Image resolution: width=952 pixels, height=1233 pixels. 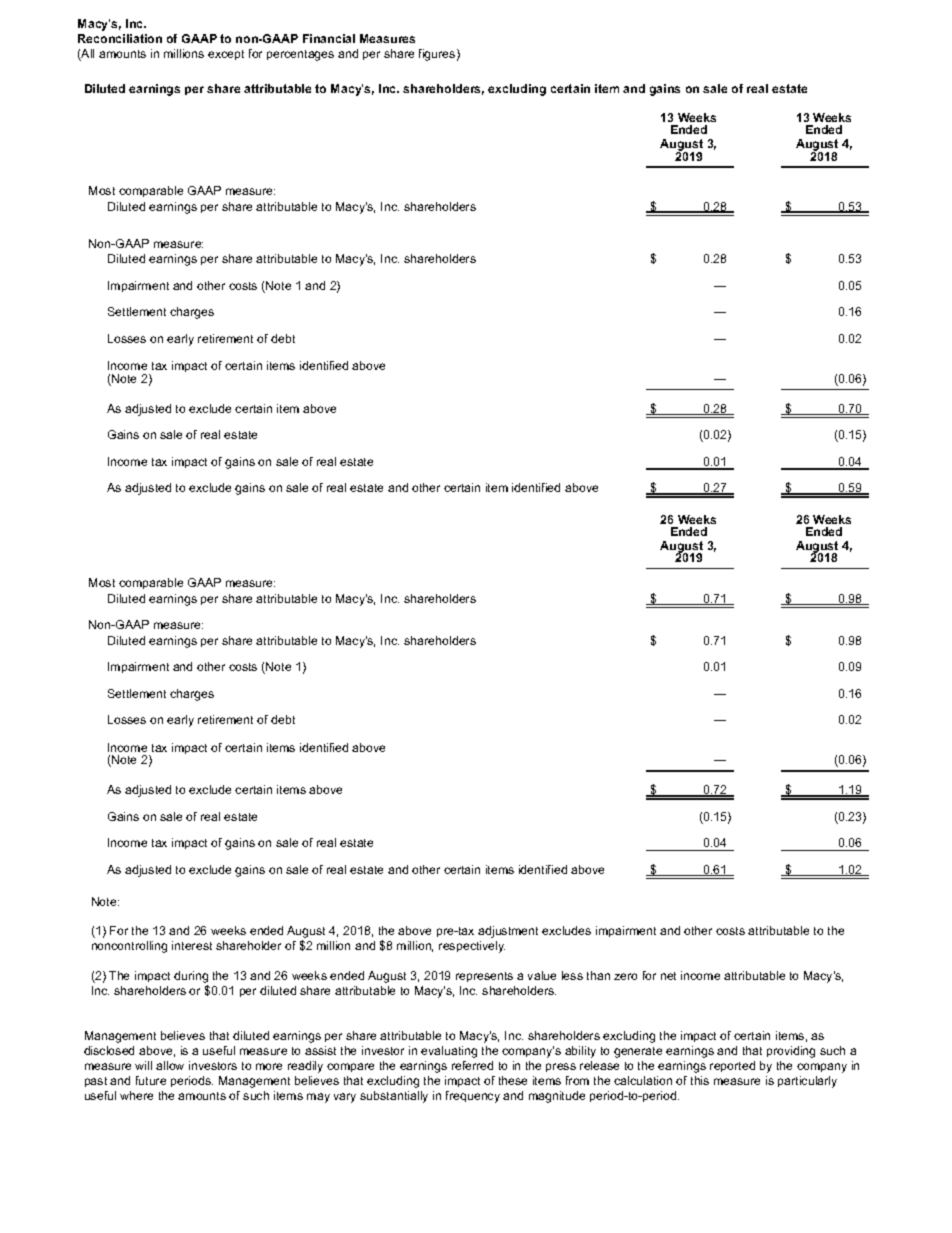 What do you see at coordinates (508, 932) in the screenshot?
I see `adjustment` at bounding box center [508, 932].
